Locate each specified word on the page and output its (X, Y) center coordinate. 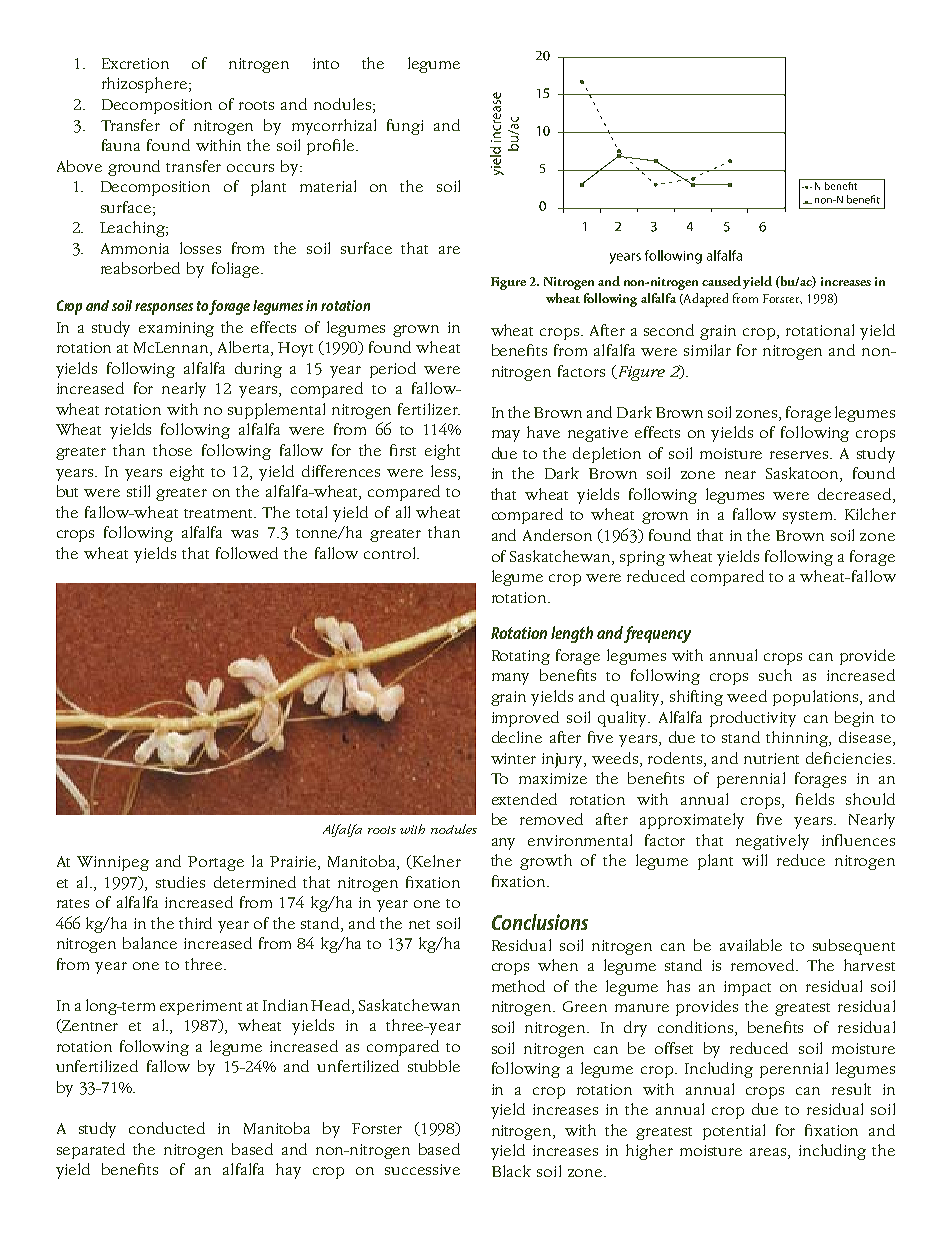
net (419, 924)
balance (150, 943)
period (393, 370)
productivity (753, 719)
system (809, 517)
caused (721, 281)
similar (707, 350)
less (445, 471)
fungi (405, 127)
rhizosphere (144, 85)
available (751, 945)
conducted (167, 1128)
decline (517, 737)
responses (164, 309)
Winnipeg (113, 863)
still (138, 491)
